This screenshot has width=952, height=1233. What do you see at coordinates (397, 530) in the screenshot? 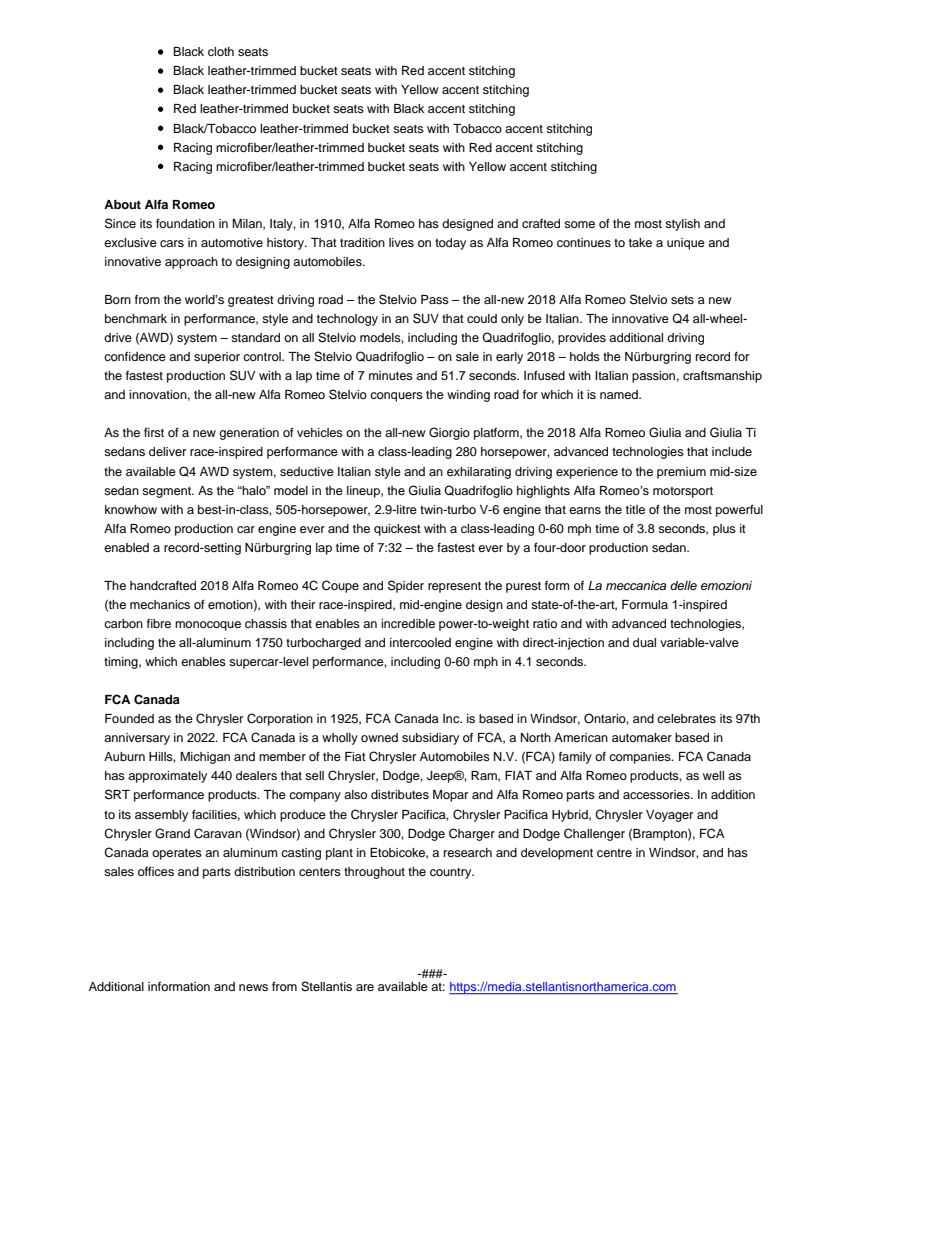
I see `quickest` at bounding box center [397, 530].
